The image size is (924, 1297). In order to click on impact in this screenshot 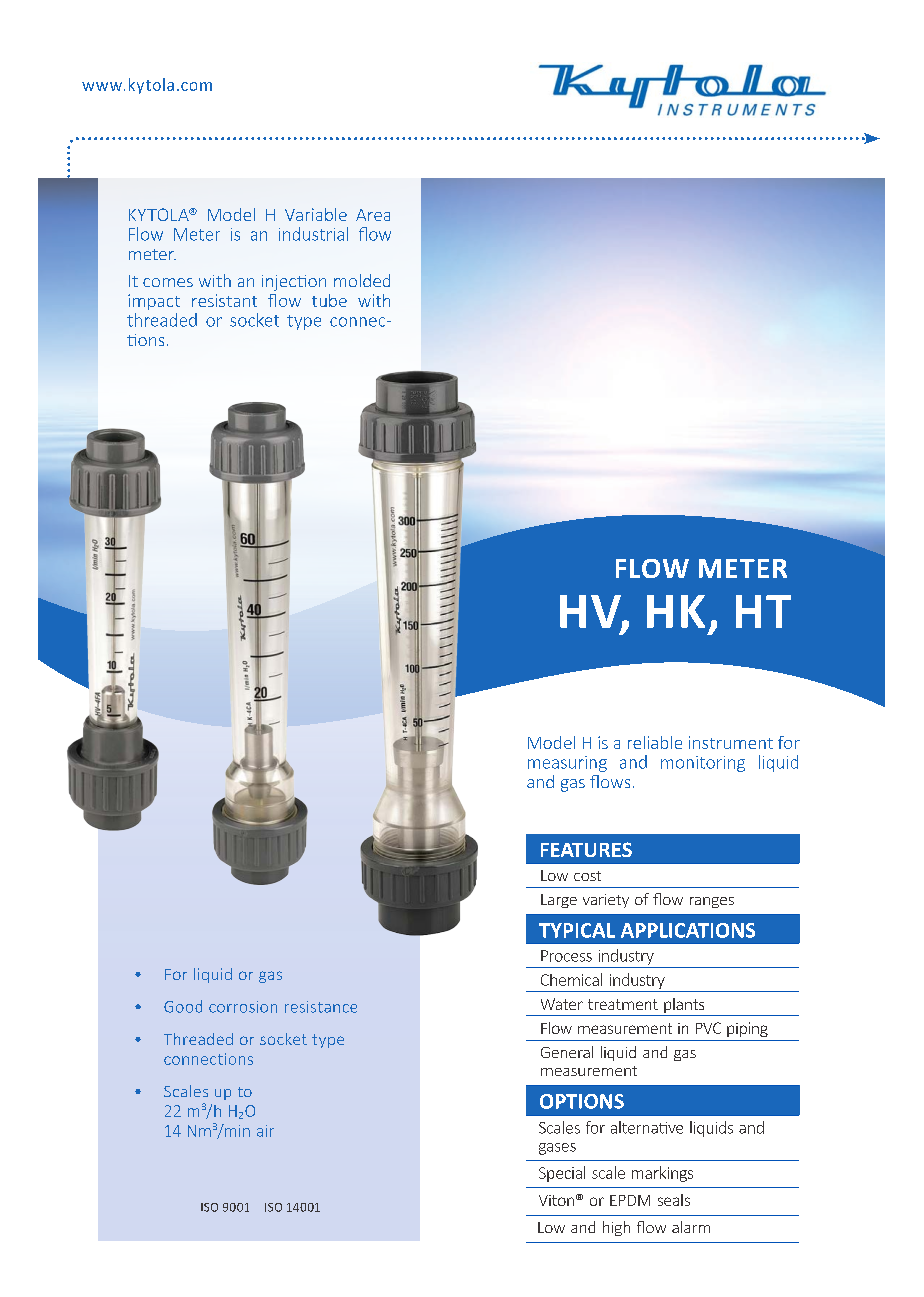, I will do `click(154, 302)`.
